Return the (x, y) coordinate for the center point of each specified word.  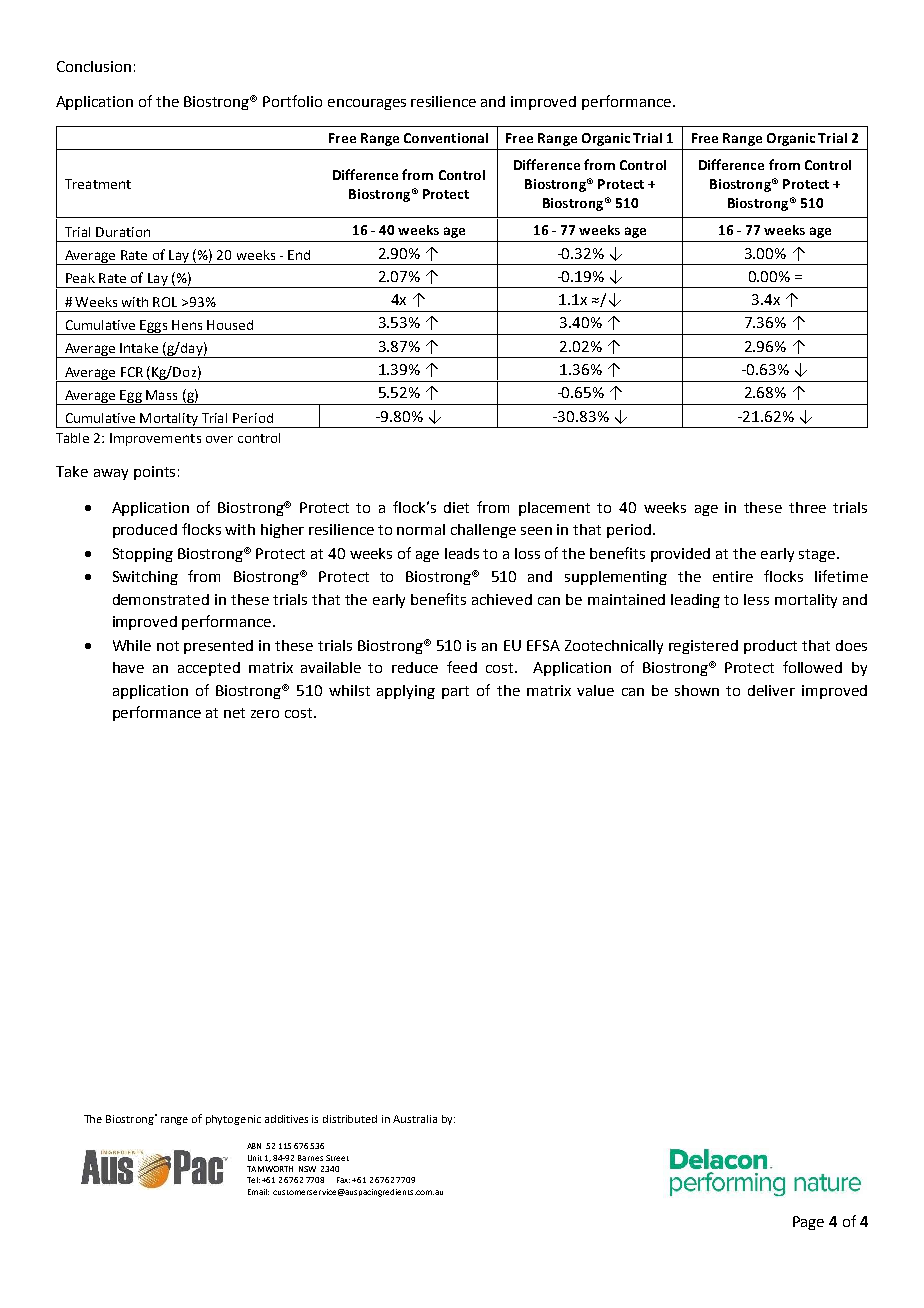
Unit (255, 1158)
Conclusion (94, 66)
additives (286, 1119)
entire (733, 576)
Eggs (154, 327)
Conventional (446, 138)
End (299, 255)
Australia (415, 1119)
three (807, 507)
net (234, 713)
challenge (483, 531)
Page (808, 1223)
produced (145, 531)
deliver (771, 690)
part (455, 692)
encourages (367, 104)
